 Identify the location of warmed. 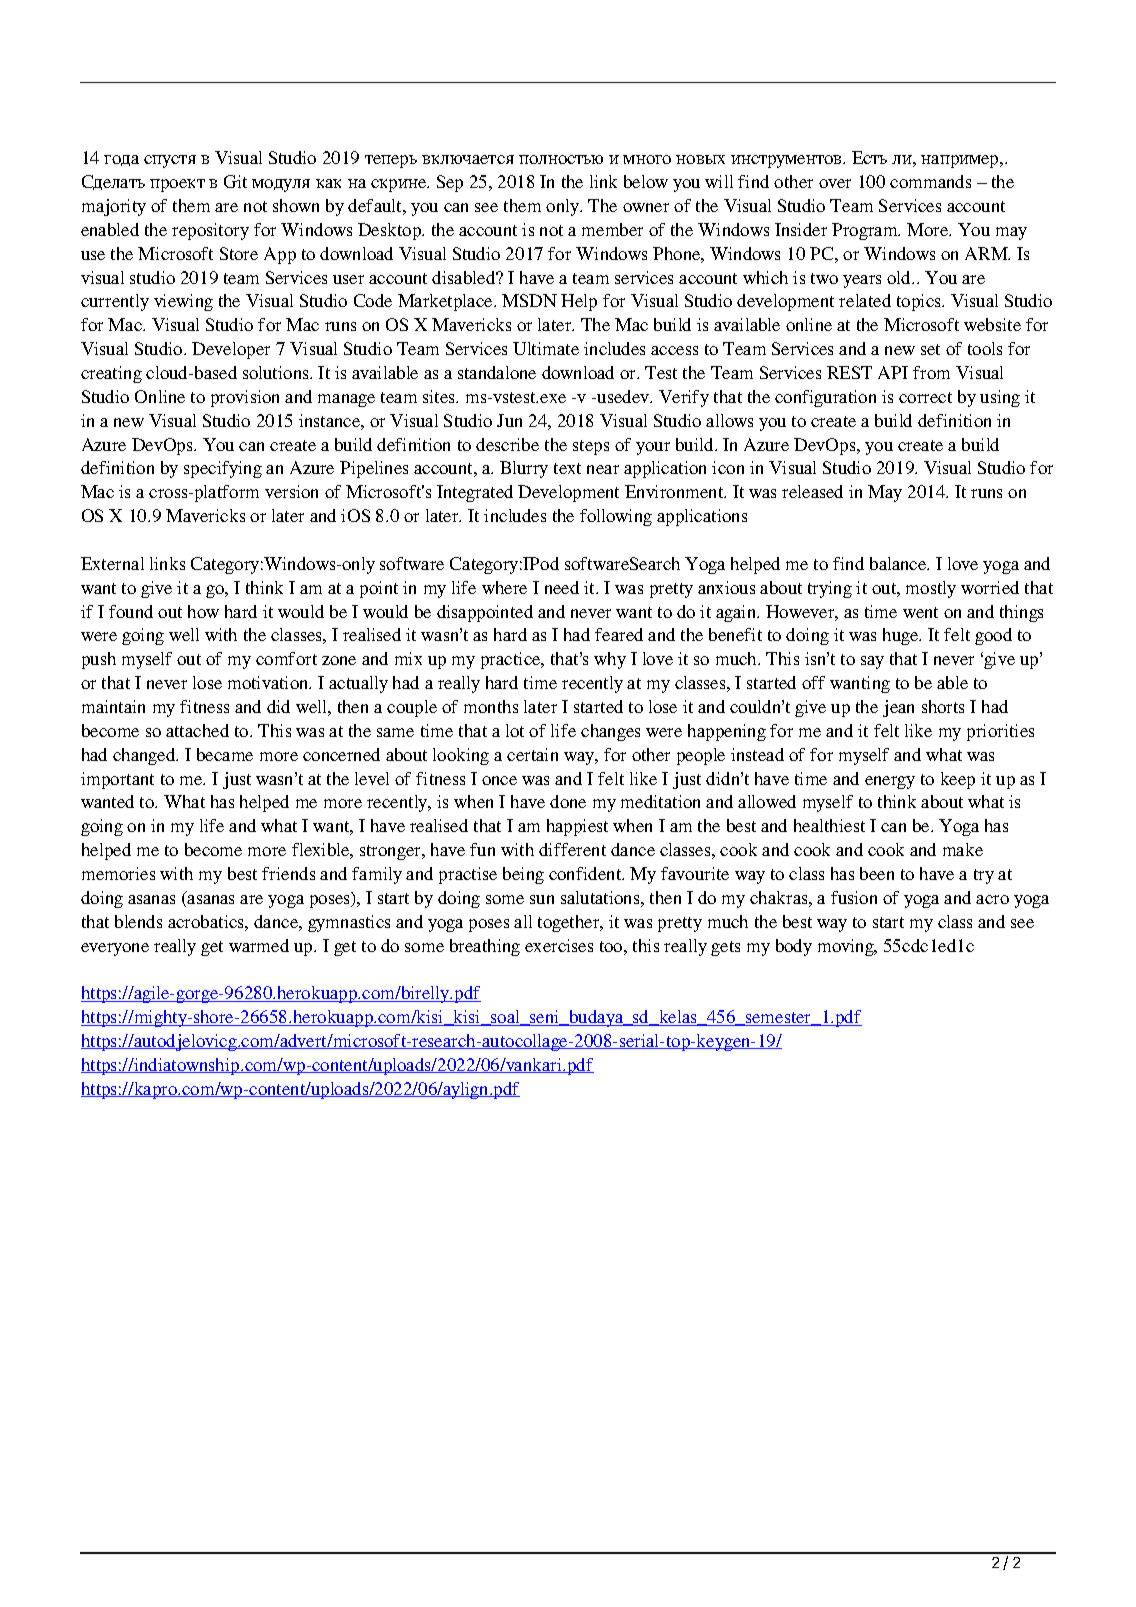
(259, 945).
